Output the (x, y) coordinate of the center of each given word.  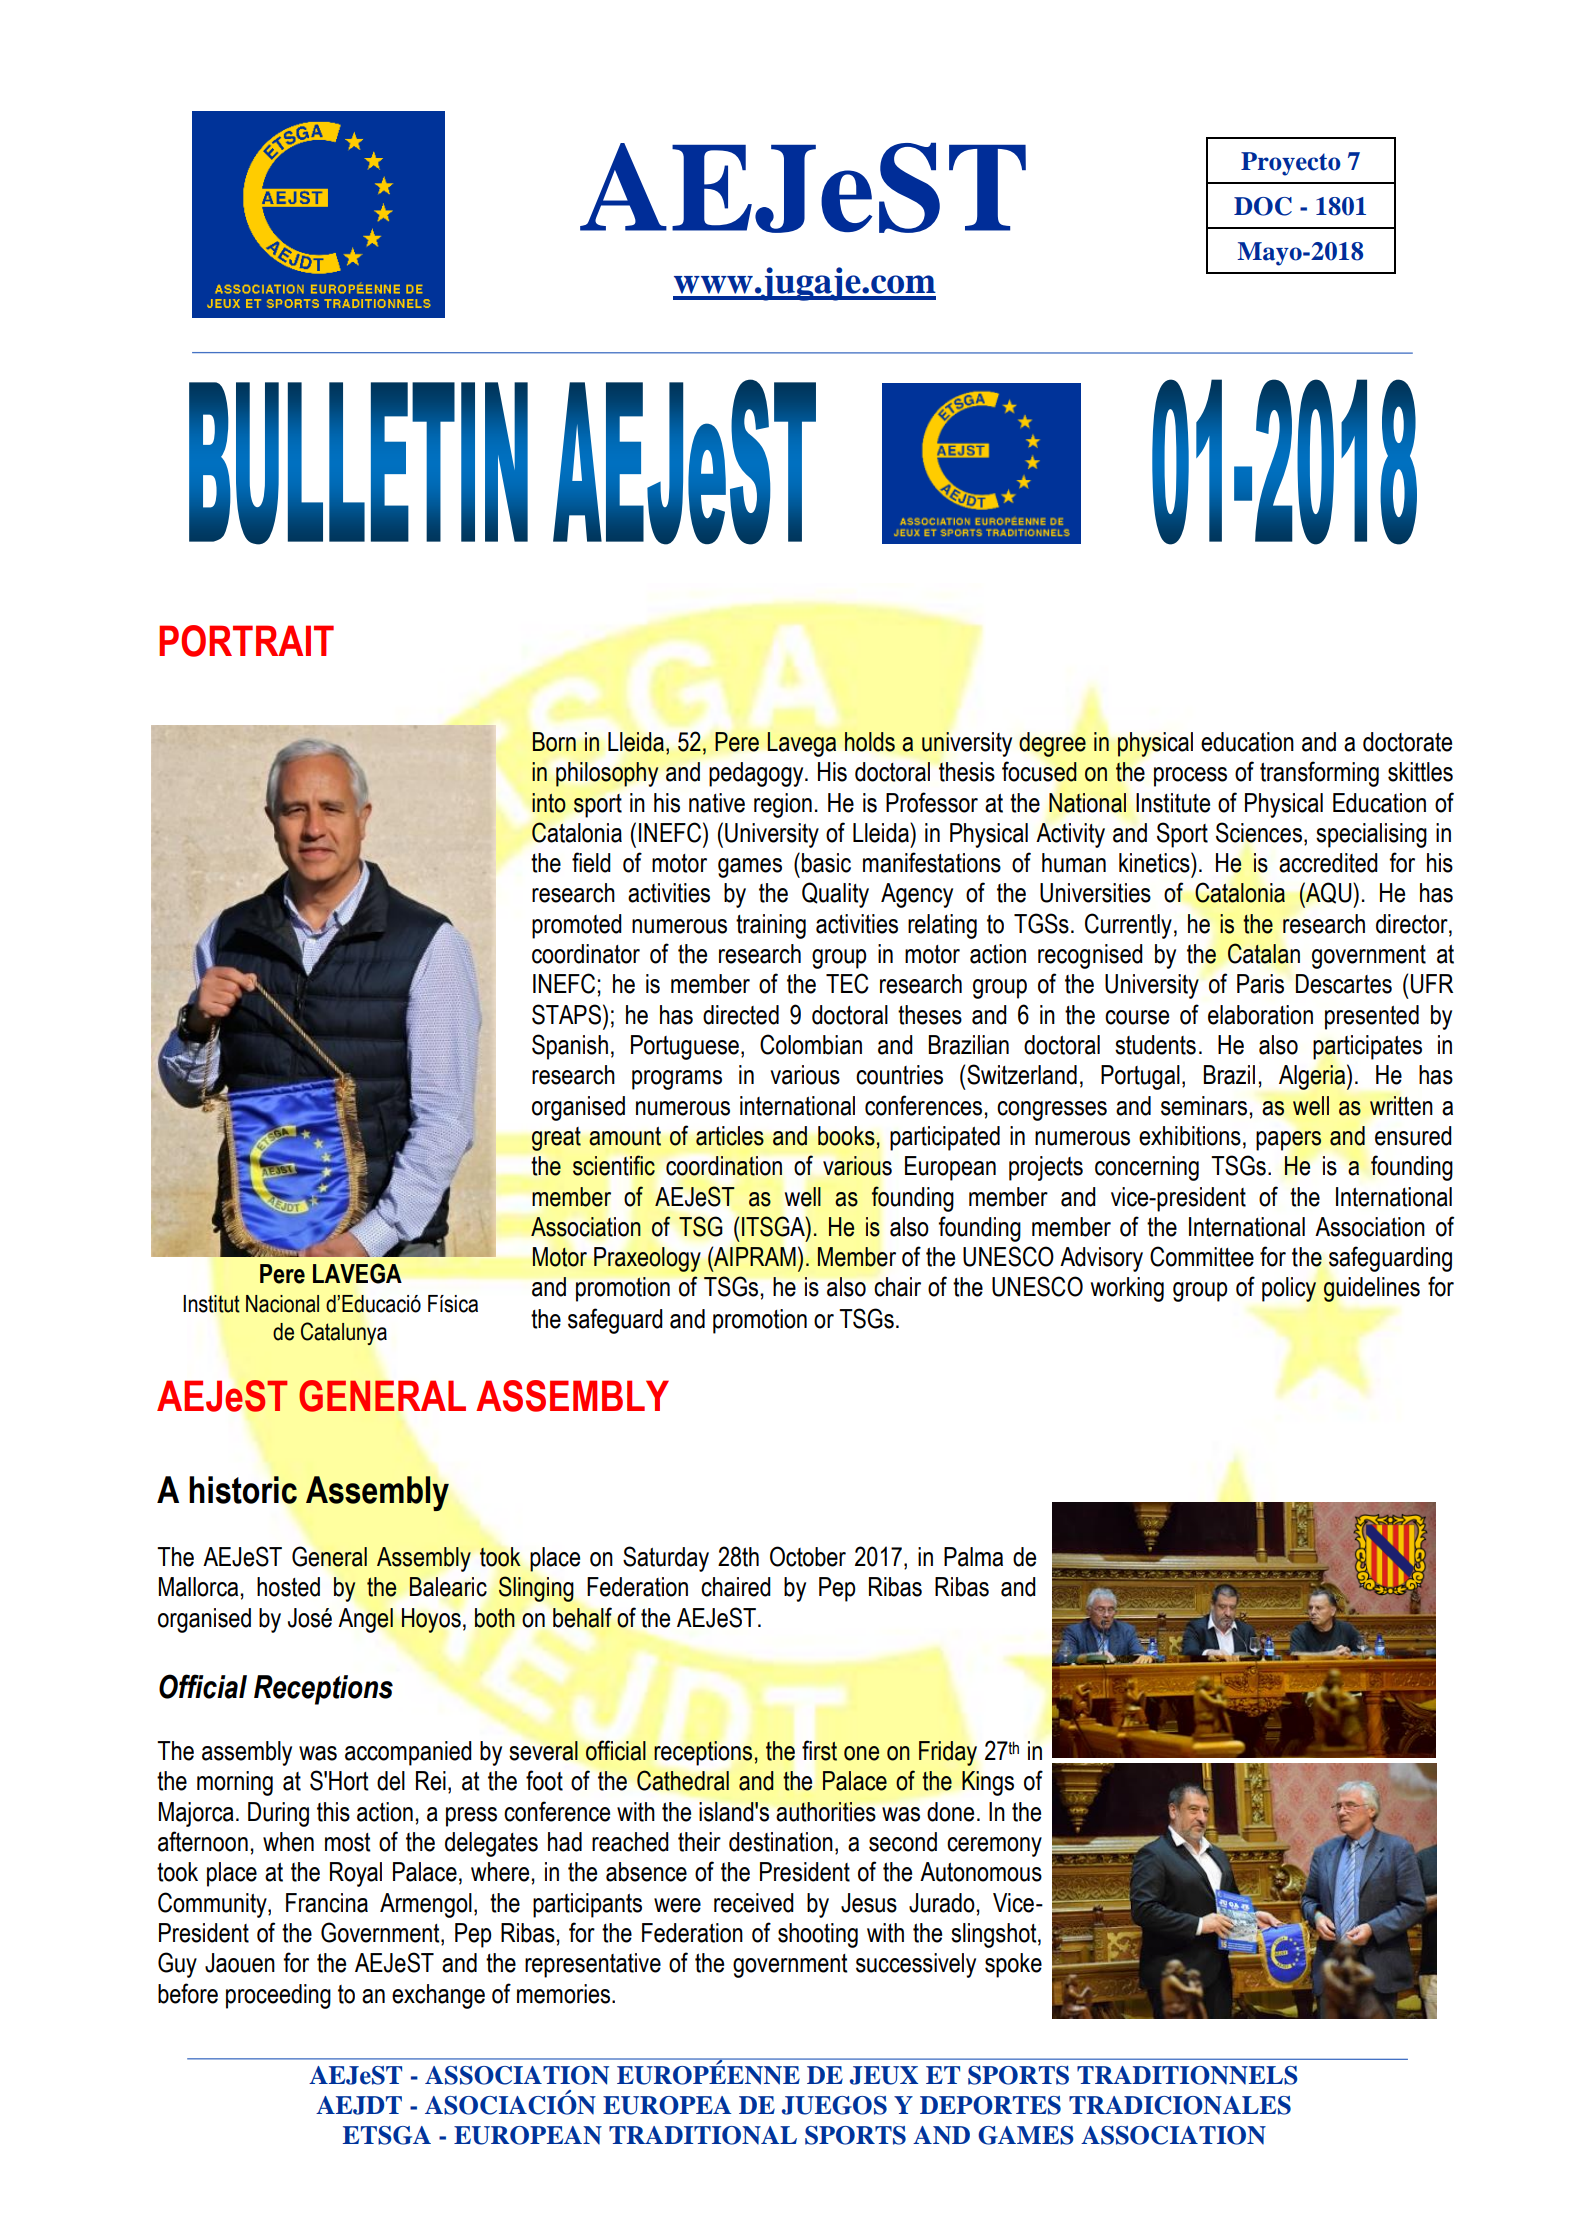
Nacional (282, 1304)
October (808, 1556)
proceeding (278, 1996)
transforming (1319, 774)
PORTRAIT (246, 641)
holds (870, 742)
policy (1289, 1289)
